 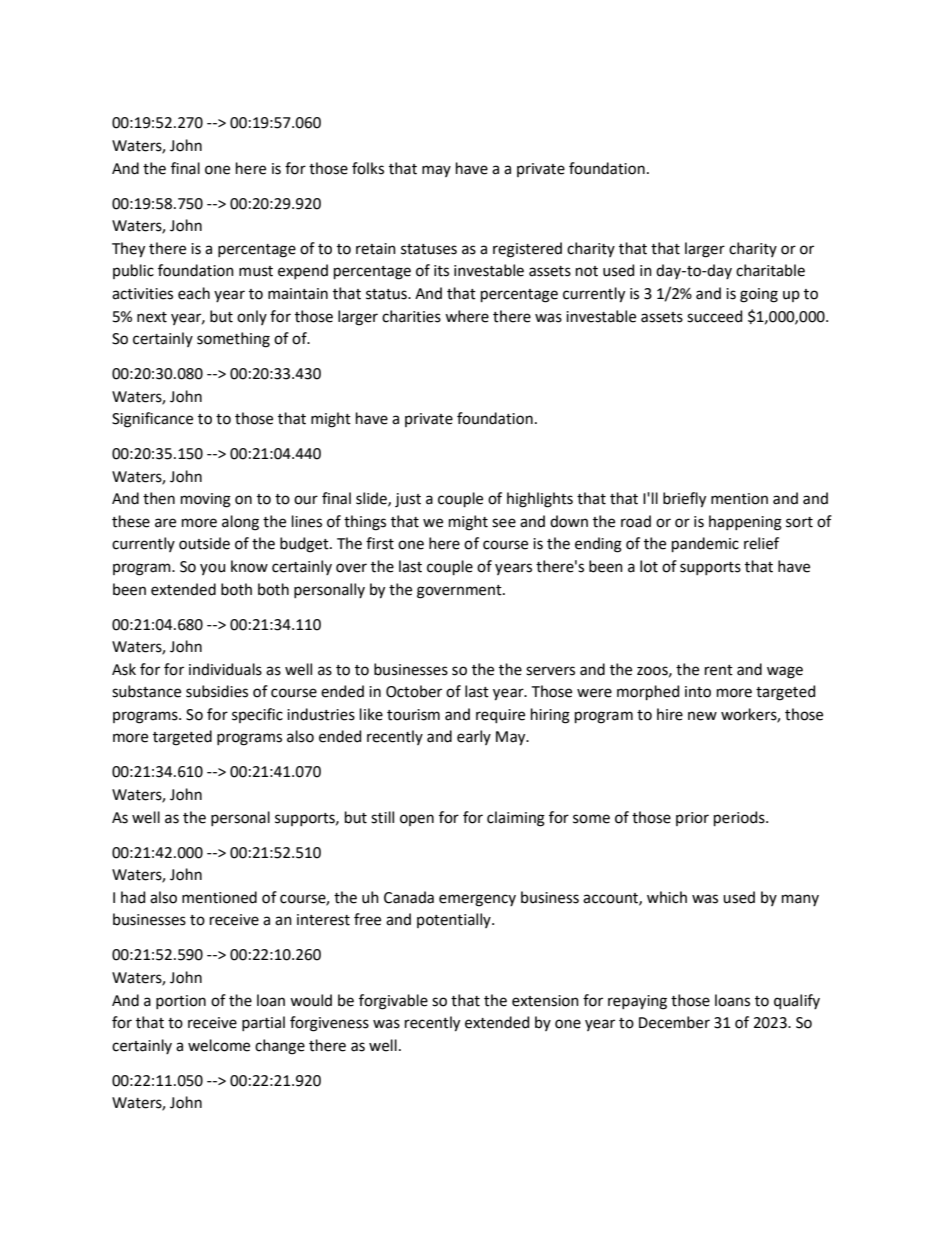 What do you see at coordinates (128, 250) in the document?
I see `They` at bounding box center [128, 250].
